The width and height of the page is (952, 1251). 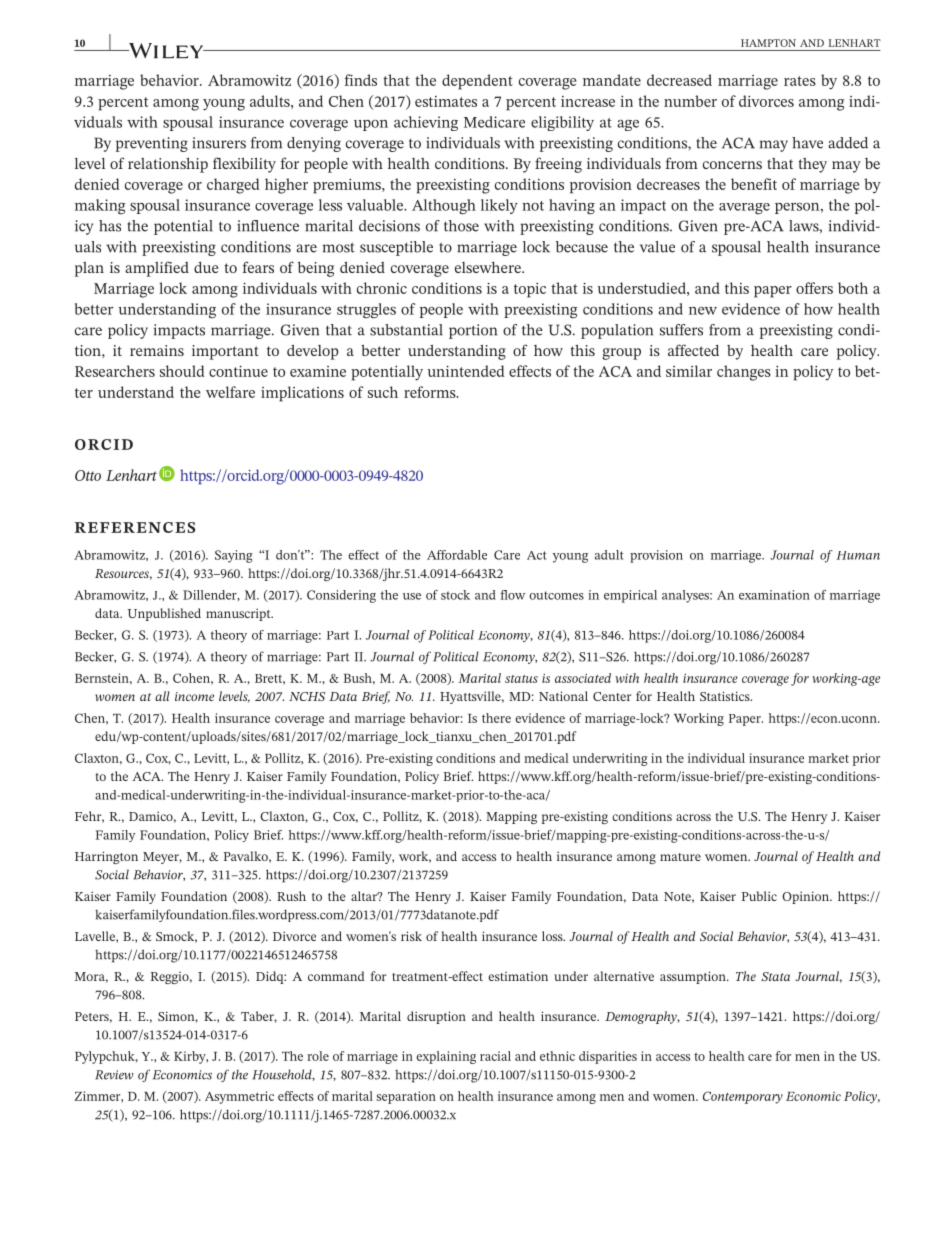 What do you see at coordinates (800, 81) in the page?
I see `rates` at bounding box center [800, 81].
